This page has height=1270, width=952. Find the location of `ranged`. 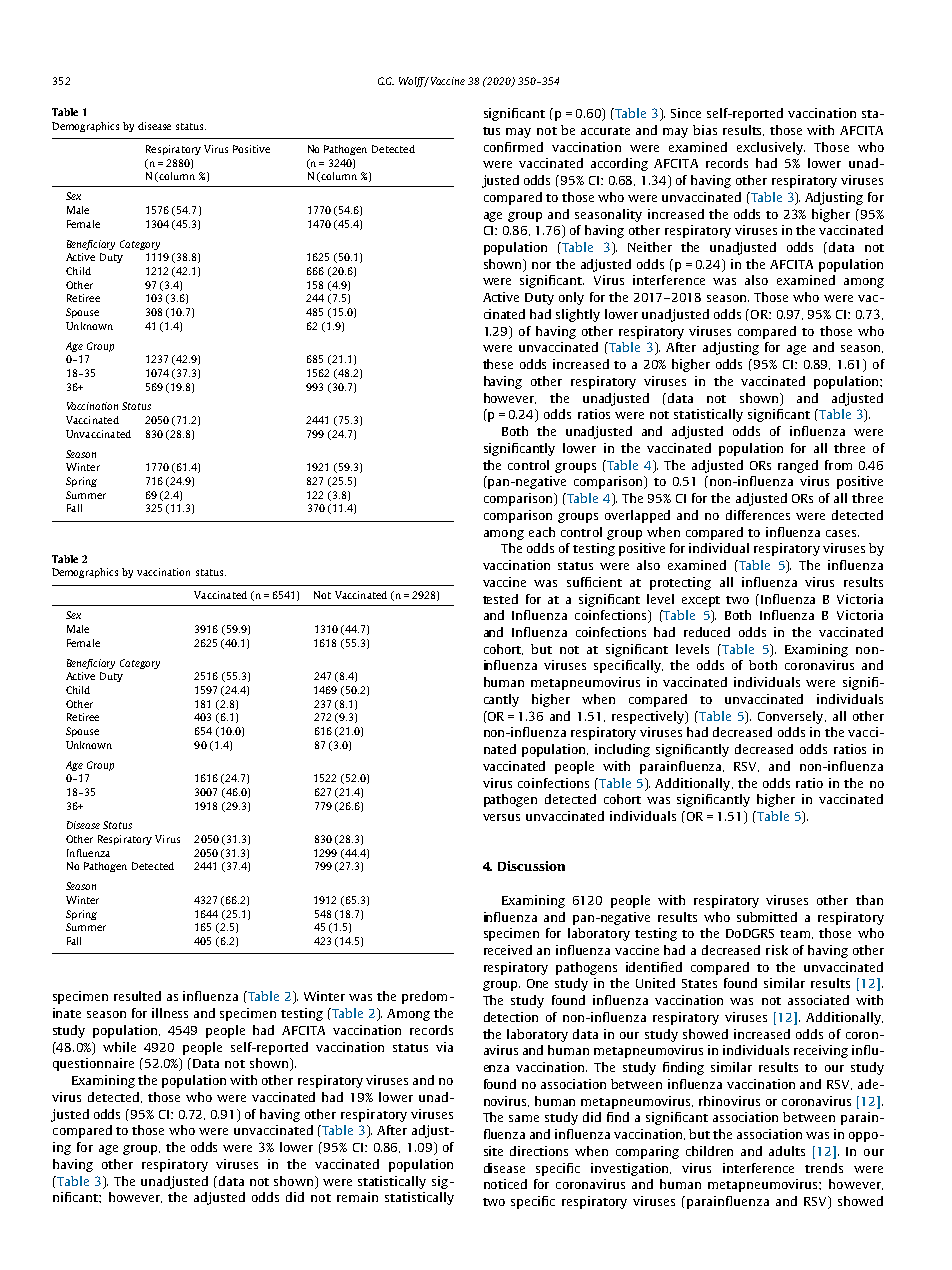

ranged is located at coordinates (798, 466).
